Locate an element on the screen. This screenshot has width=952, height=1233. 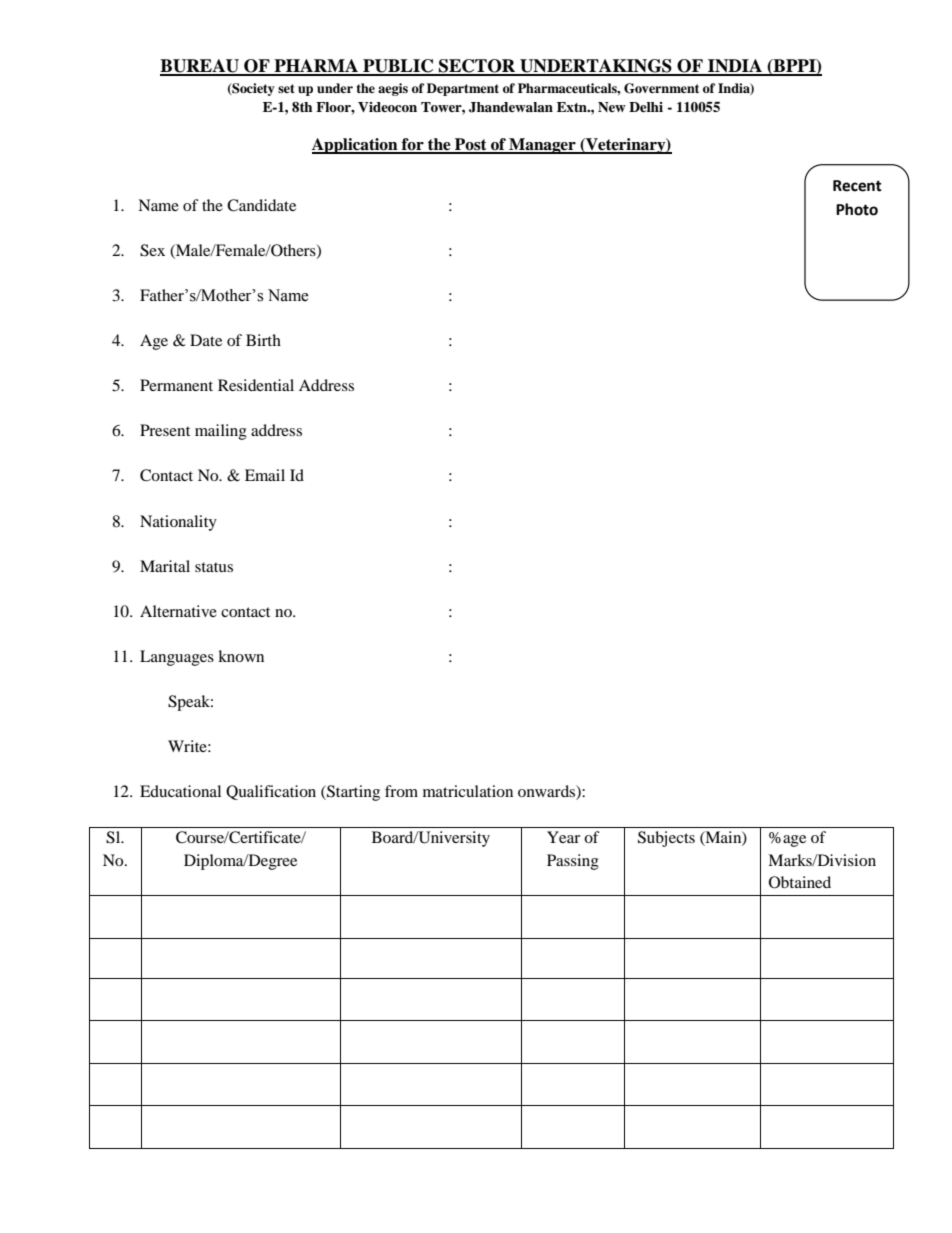
set is located at coordinates (286, 88).
